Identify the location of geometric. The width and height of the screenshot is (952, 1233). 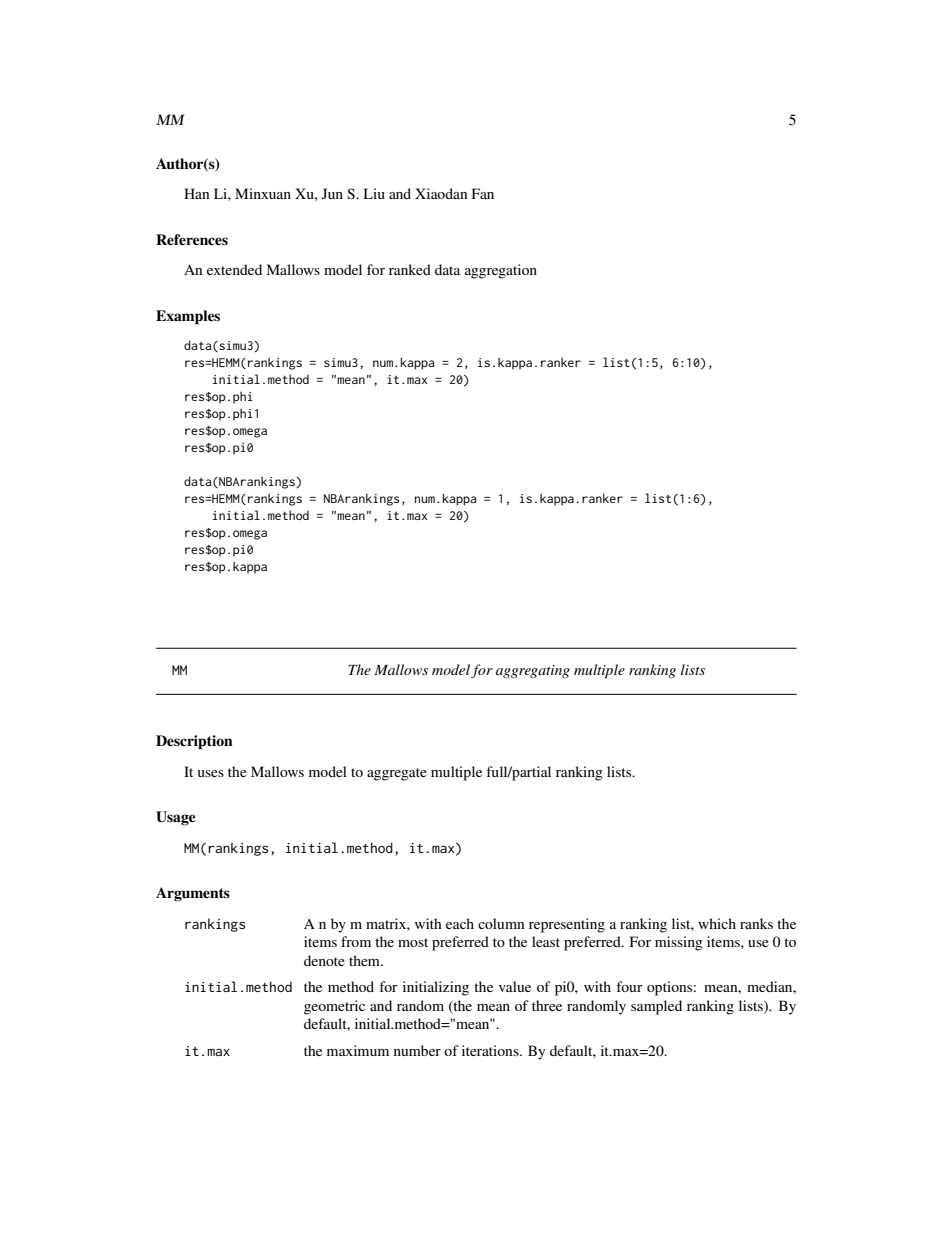
(334, 1007).
